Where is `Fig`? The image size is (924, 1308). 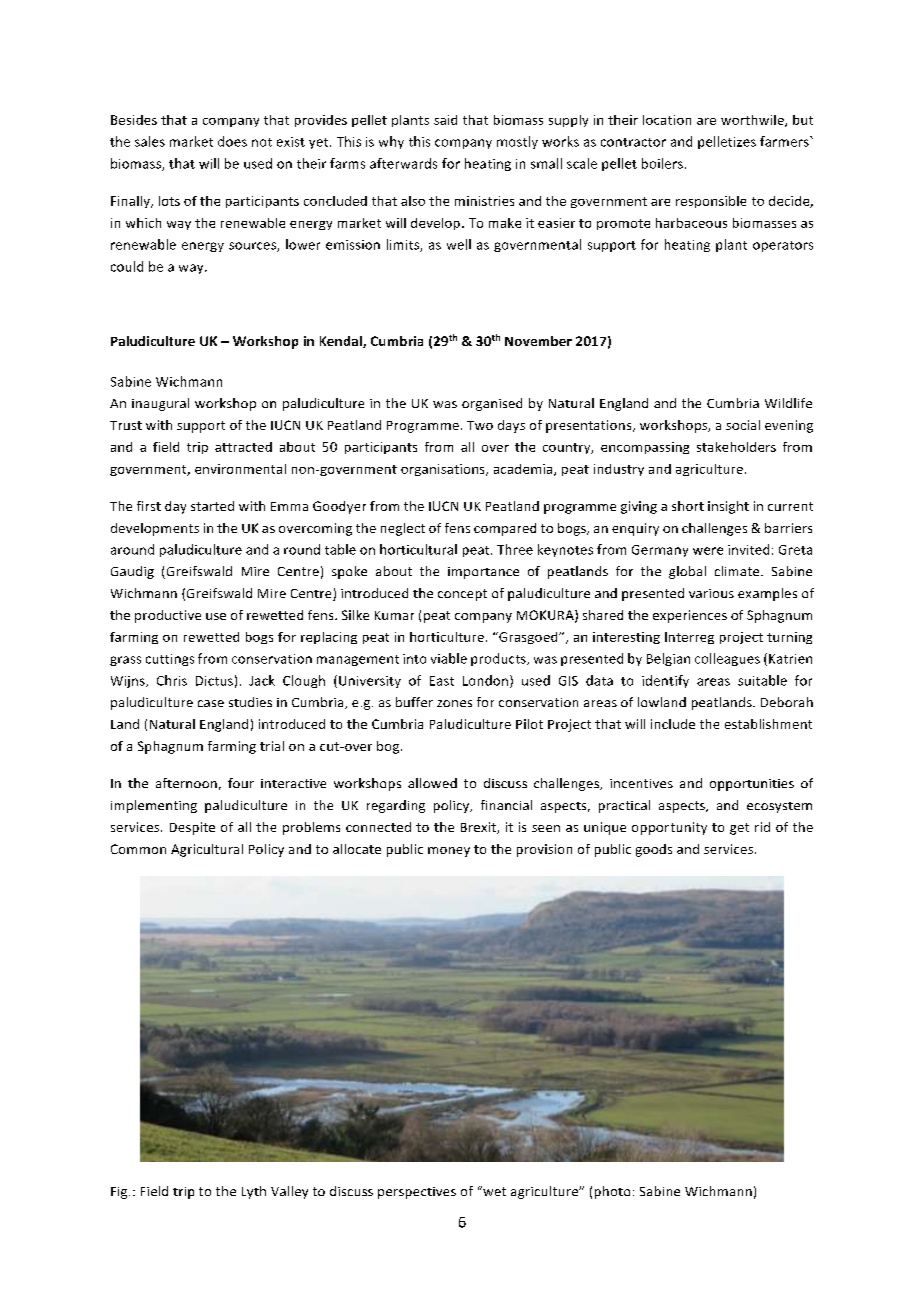 Fig is located at coordinates (120, 1193).
